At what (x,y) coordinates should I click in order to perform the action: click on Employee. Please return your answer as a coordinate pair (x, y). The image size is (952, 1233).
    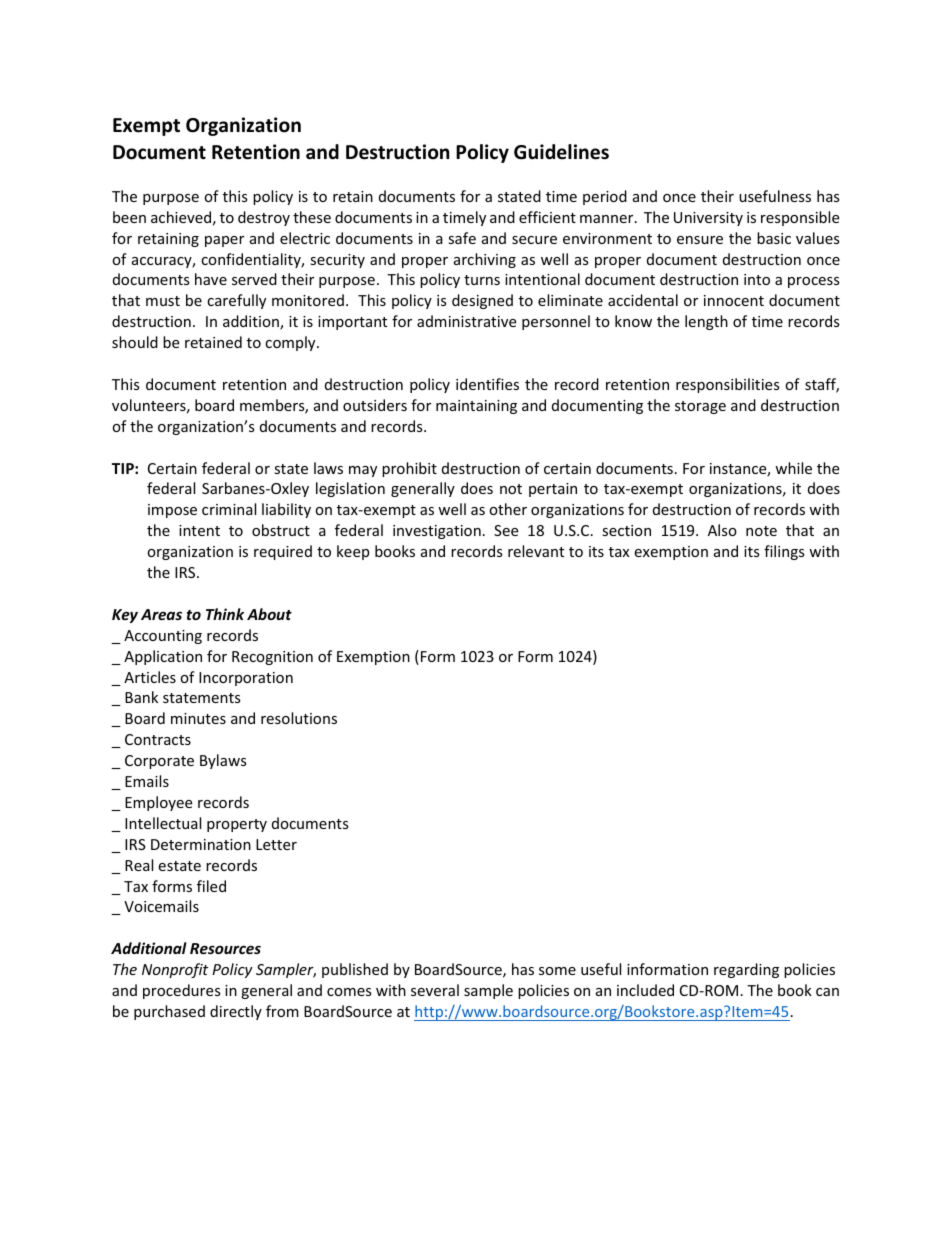
    Looking at the image, I should click on (158, 803).
